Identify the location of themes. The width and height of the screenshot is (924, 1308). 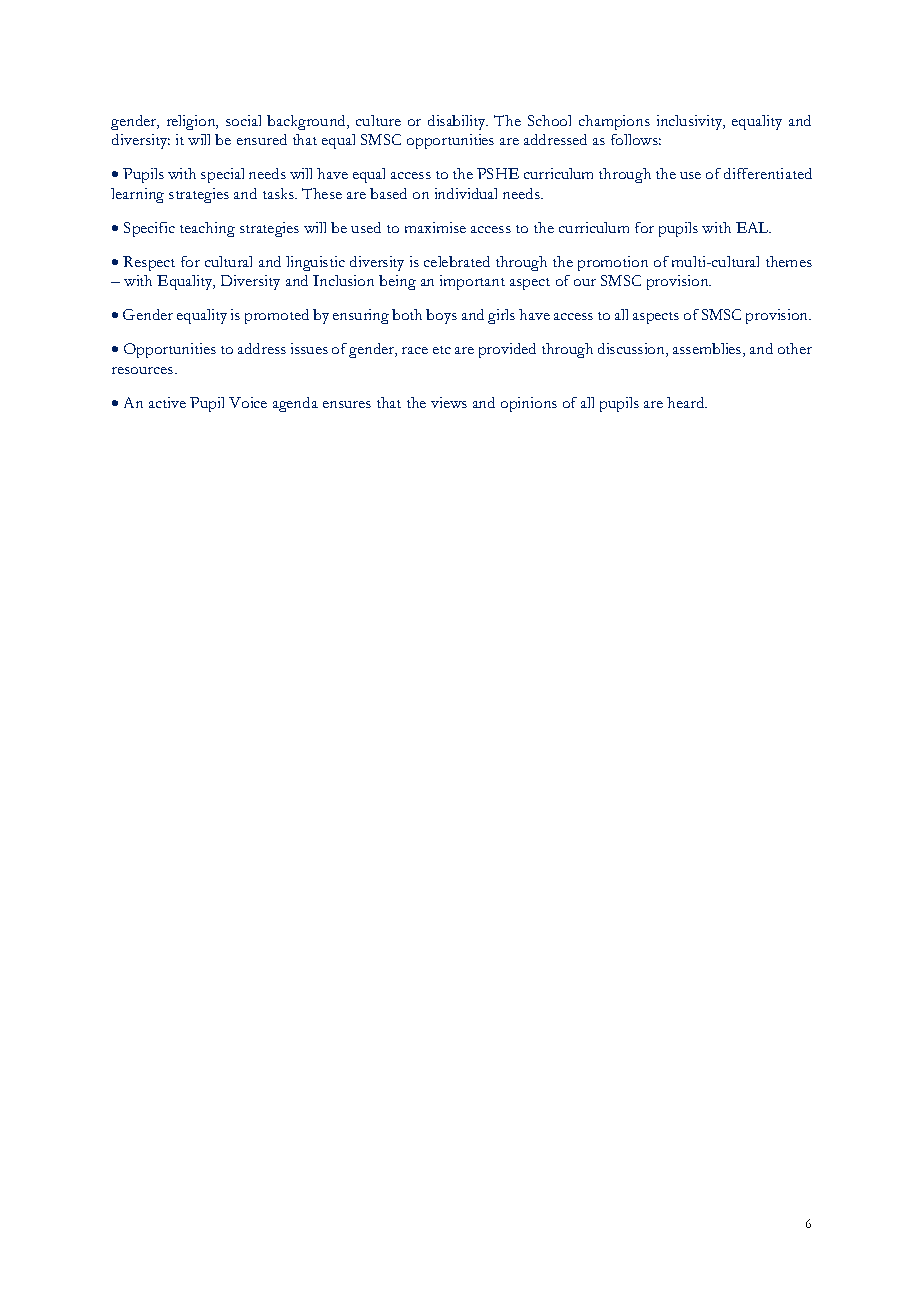
(789, 261).
